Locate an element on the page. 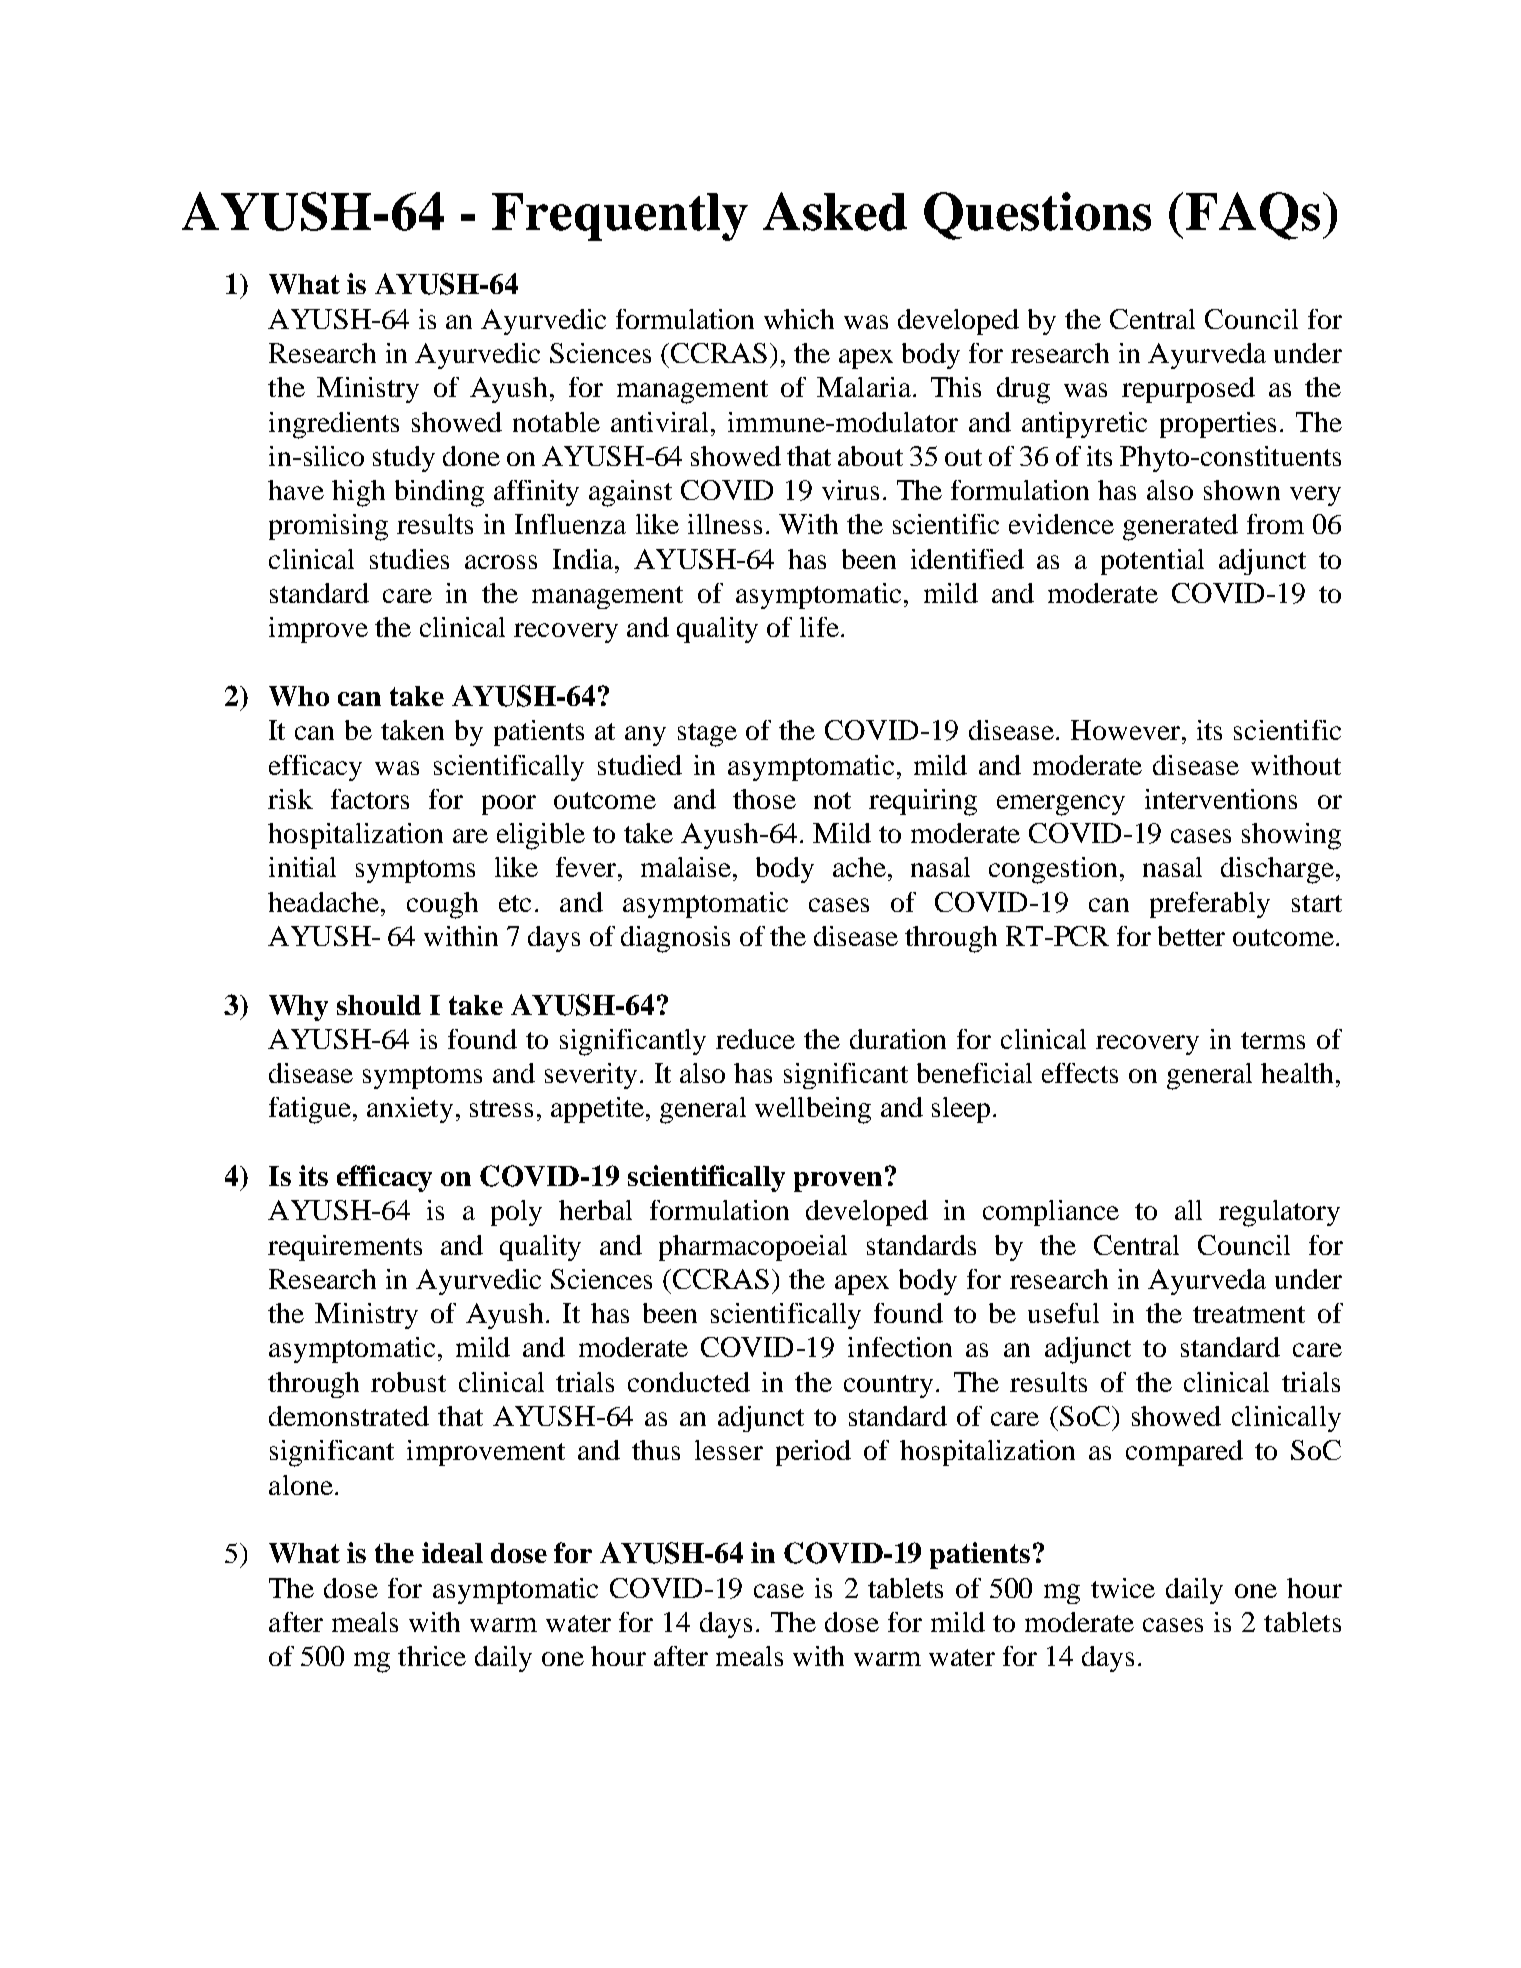  proven is located at coordinates (838, 1182).
